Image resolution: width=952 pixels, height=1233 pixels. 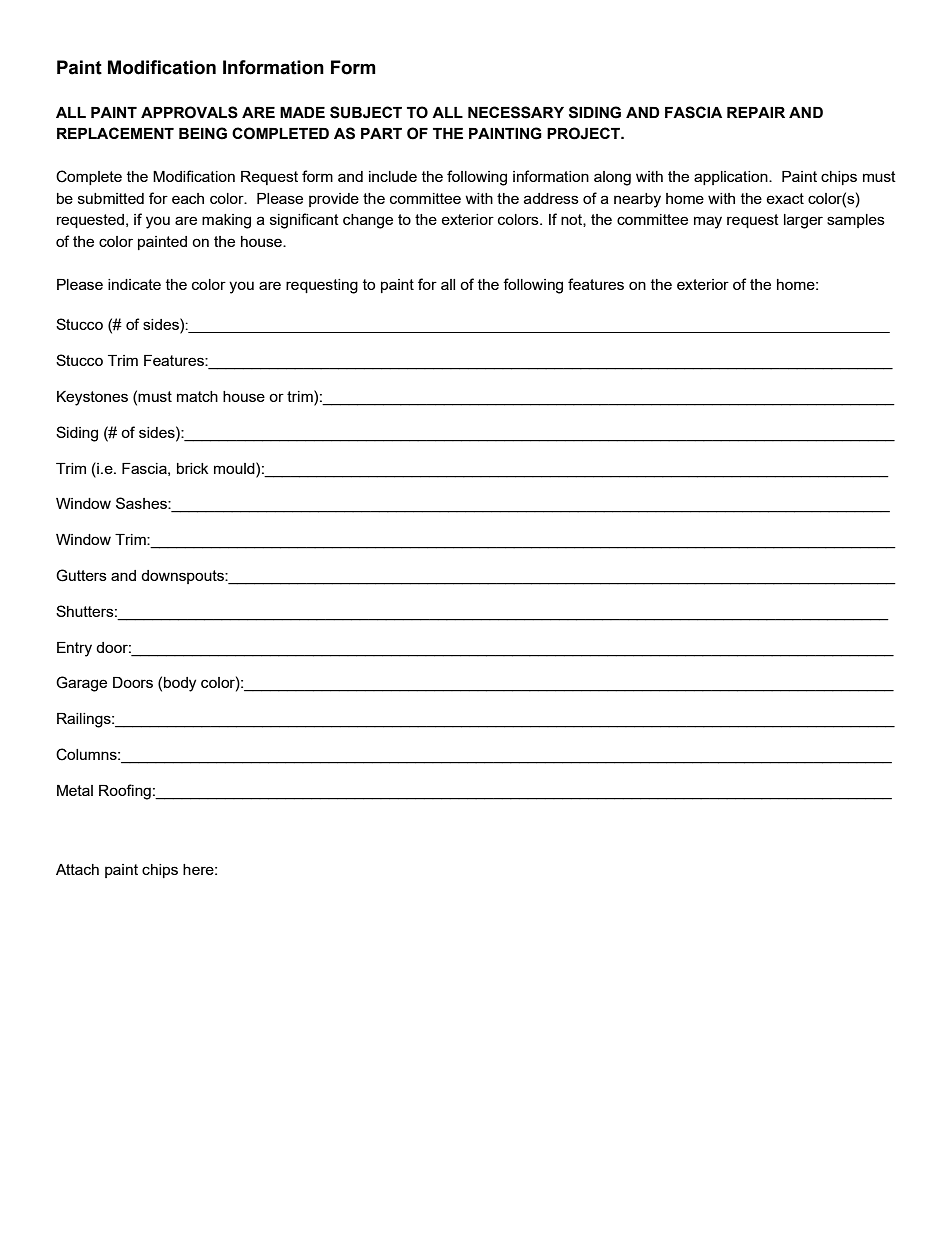 What do you see at coordinates (81, 575) in the screenshot?
I see `Gutters` at bounding box center [81, 575].
